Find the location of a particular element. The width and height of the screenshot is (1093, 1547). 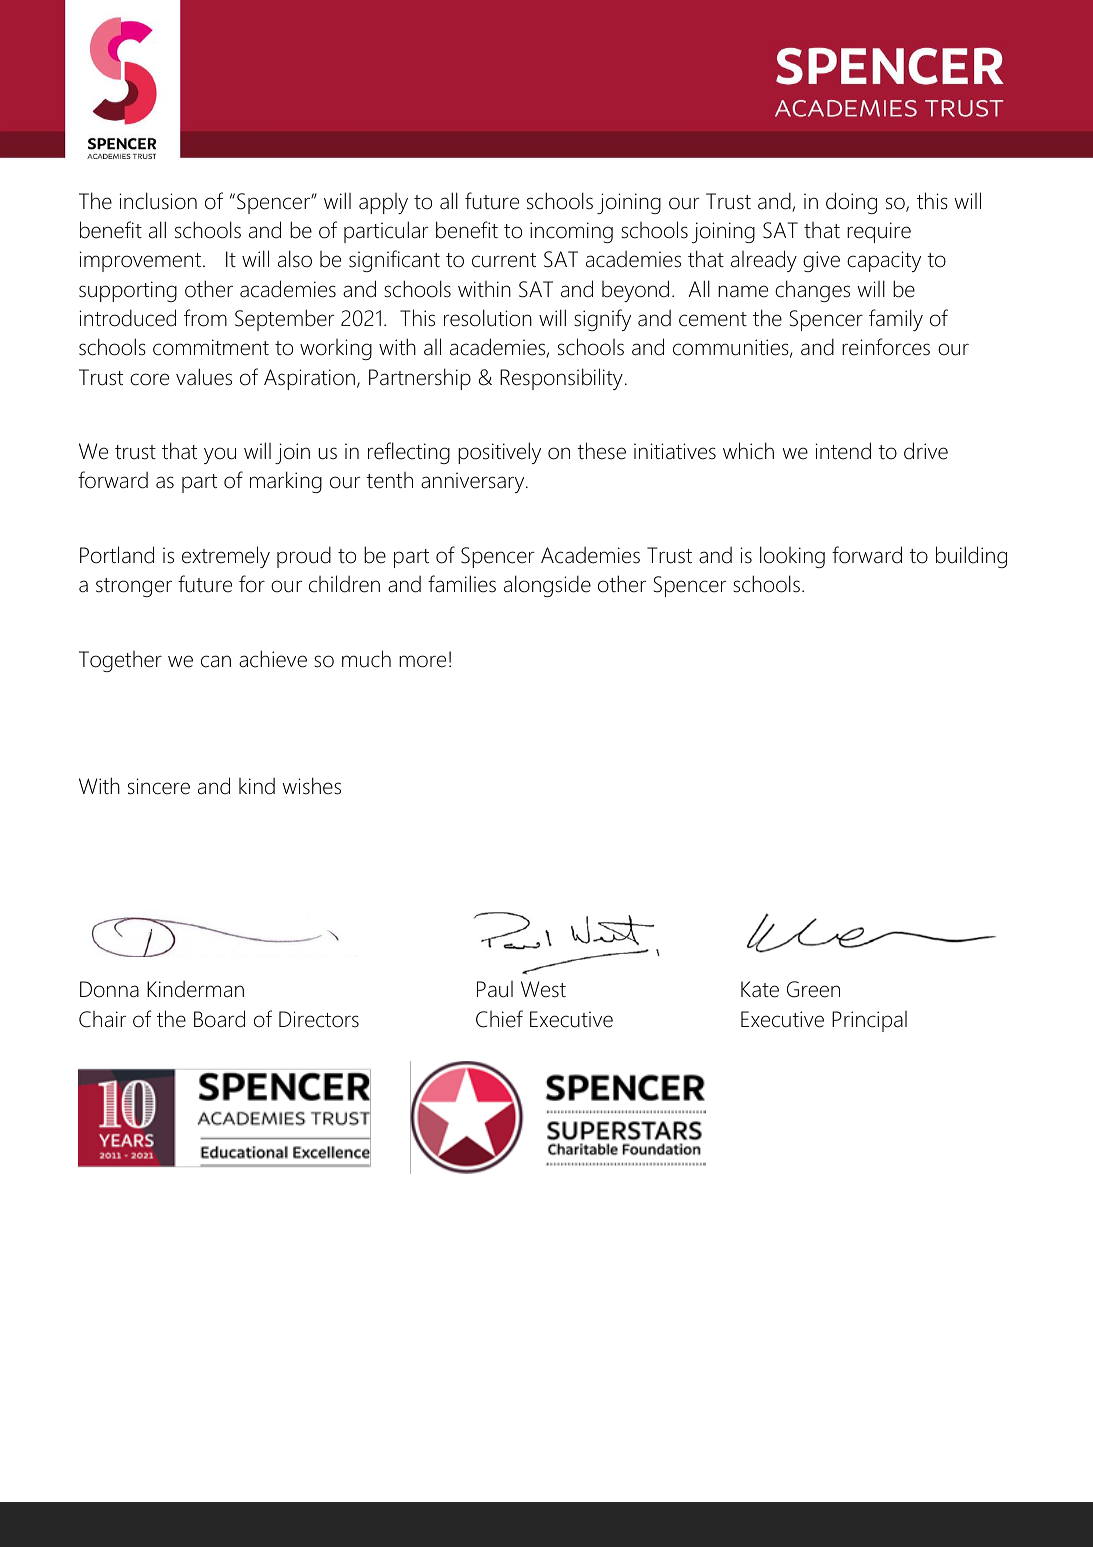

incoming is located at coordinates (571, 232).
